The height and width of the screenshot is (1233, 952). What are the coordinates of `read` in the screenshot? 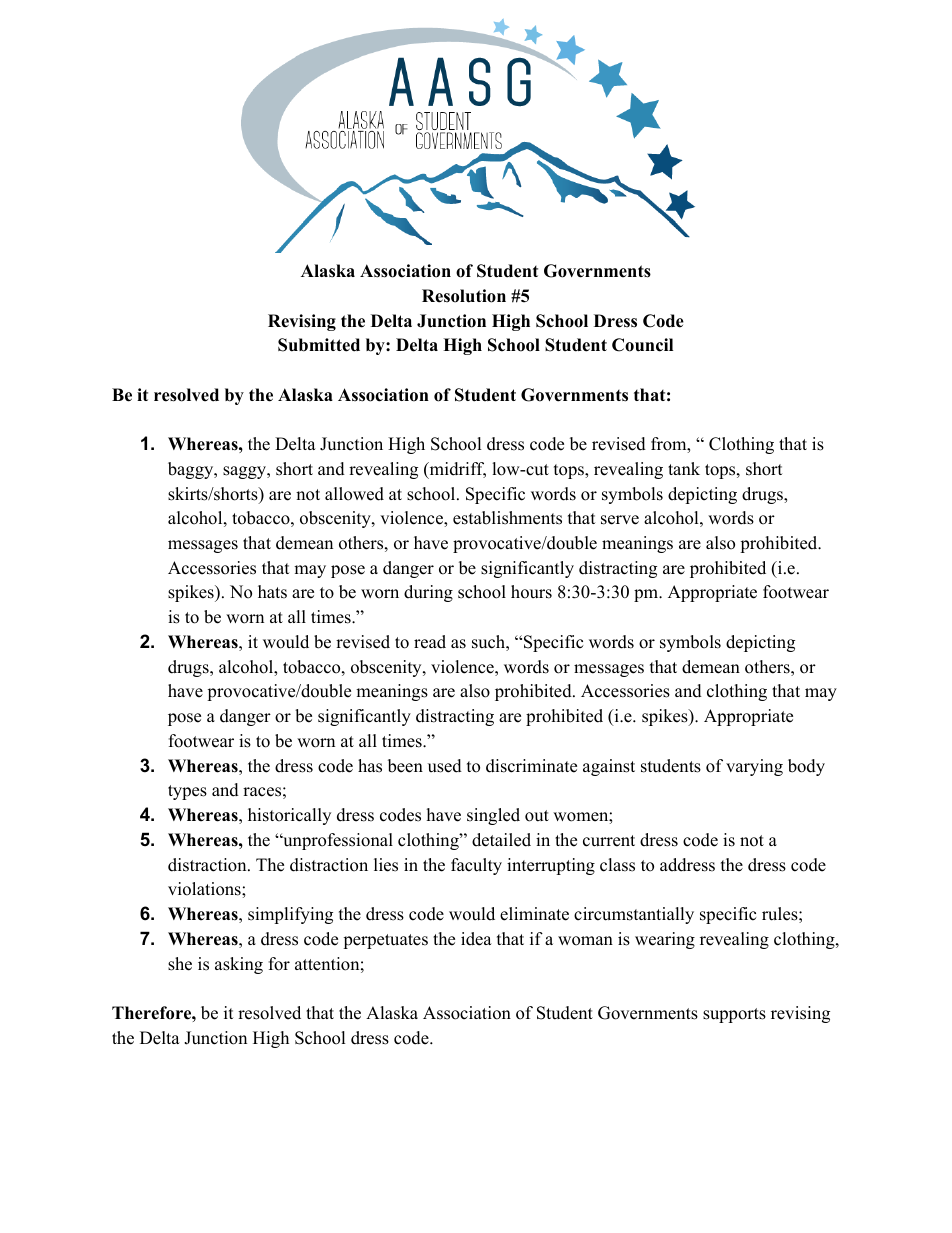 It's located at (430, 642).
